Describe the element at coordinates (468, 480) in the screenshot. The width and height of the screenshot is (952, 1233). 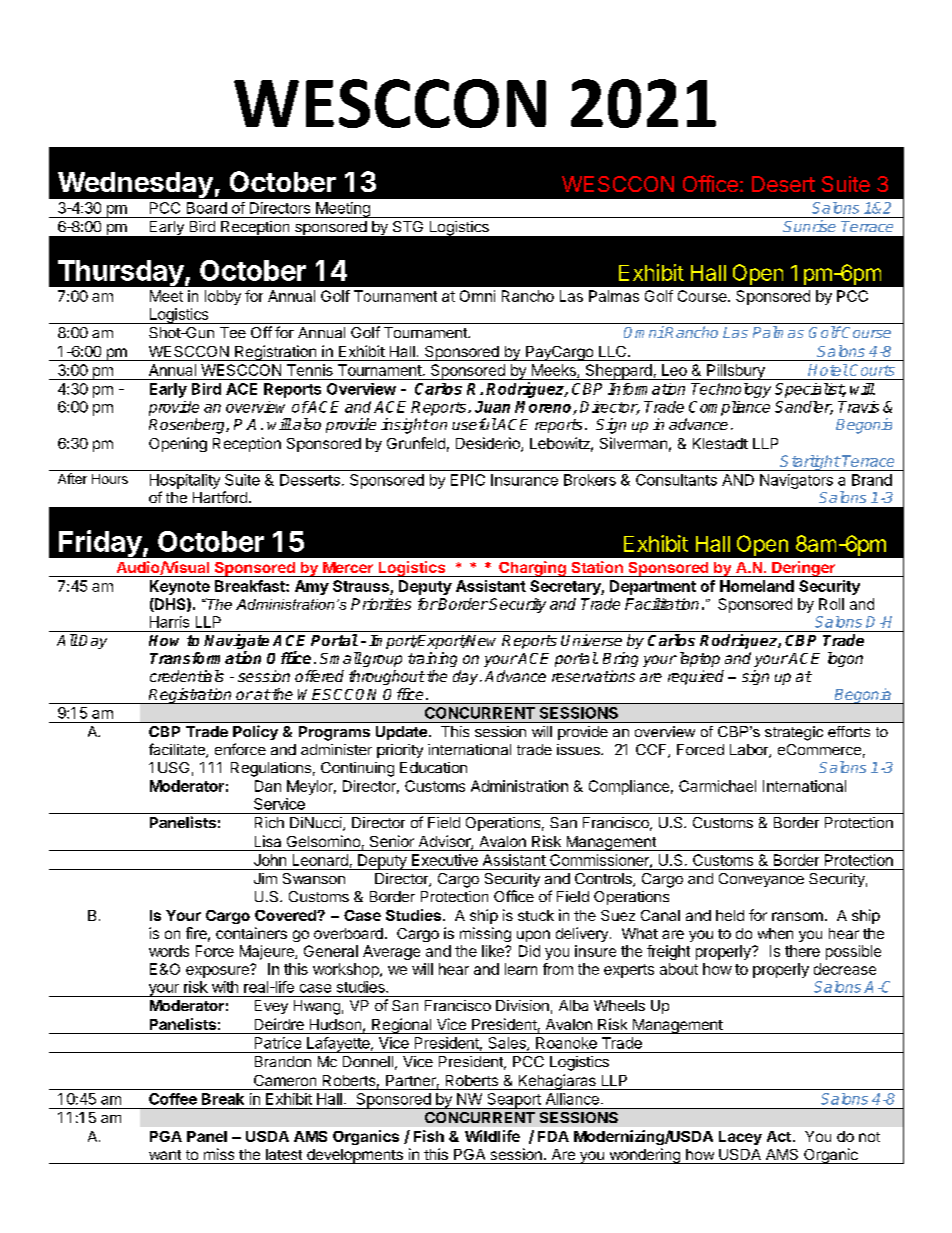
I see `EPIC` at that location.
